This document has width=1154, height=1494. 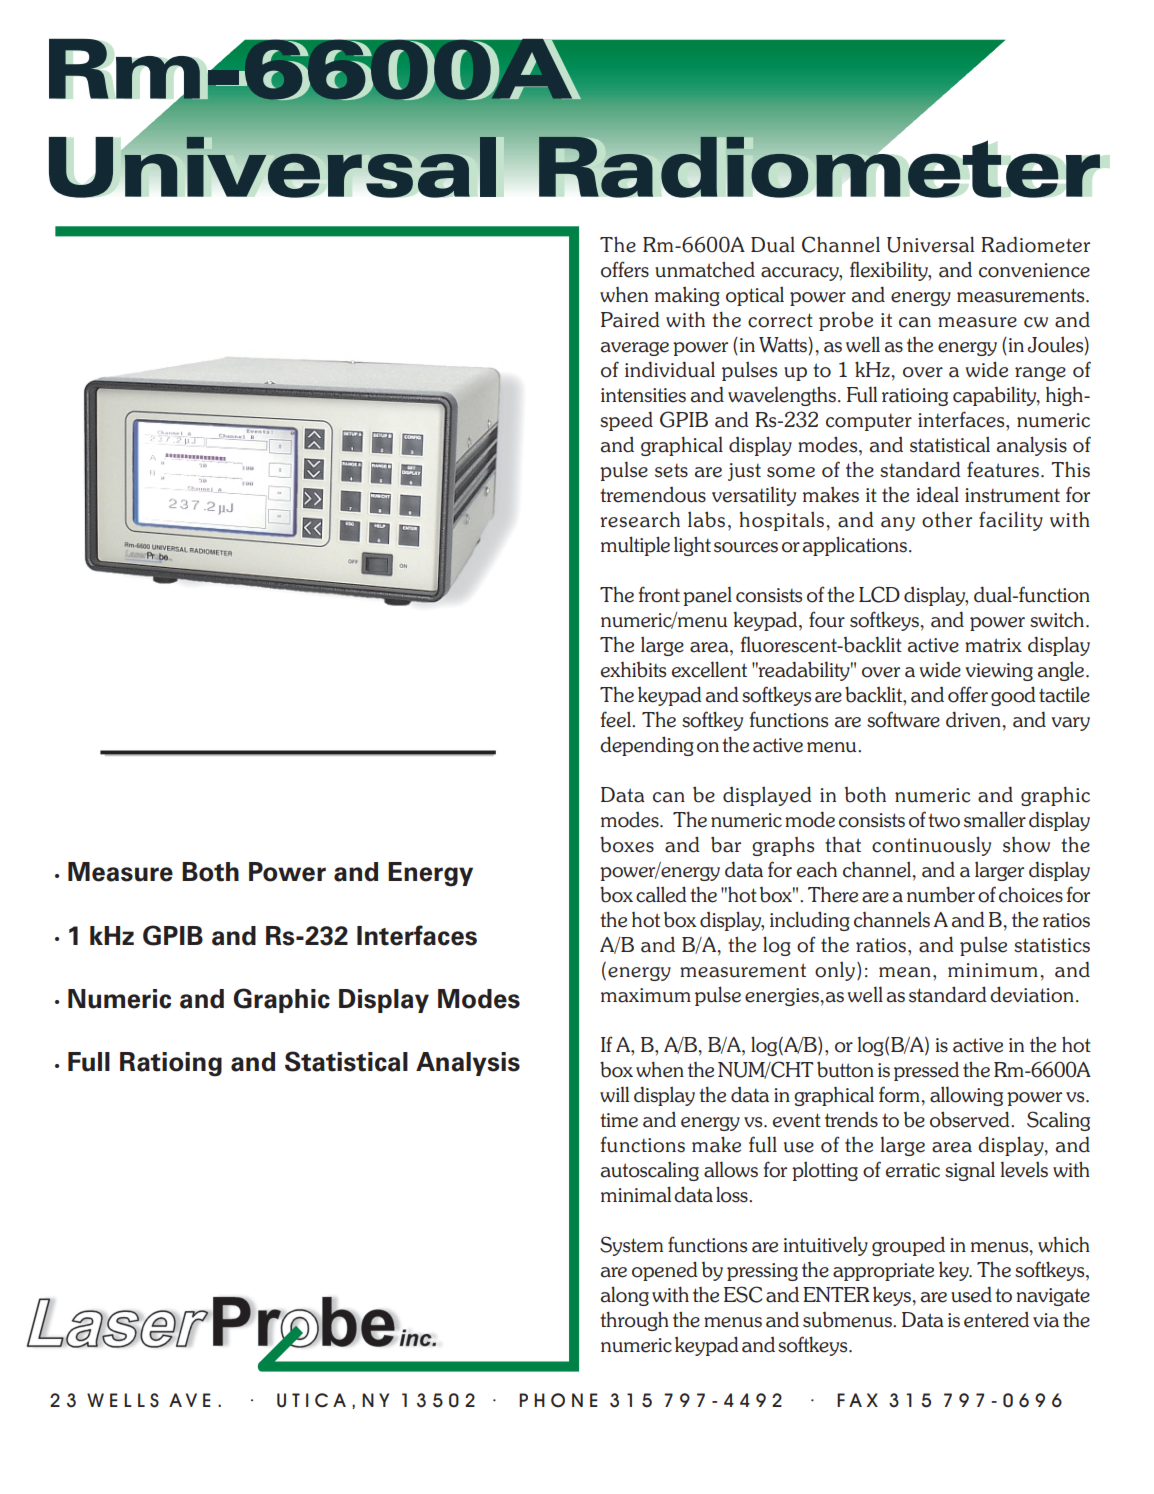 I want to click on Paired, so click(x=630, y=319).
